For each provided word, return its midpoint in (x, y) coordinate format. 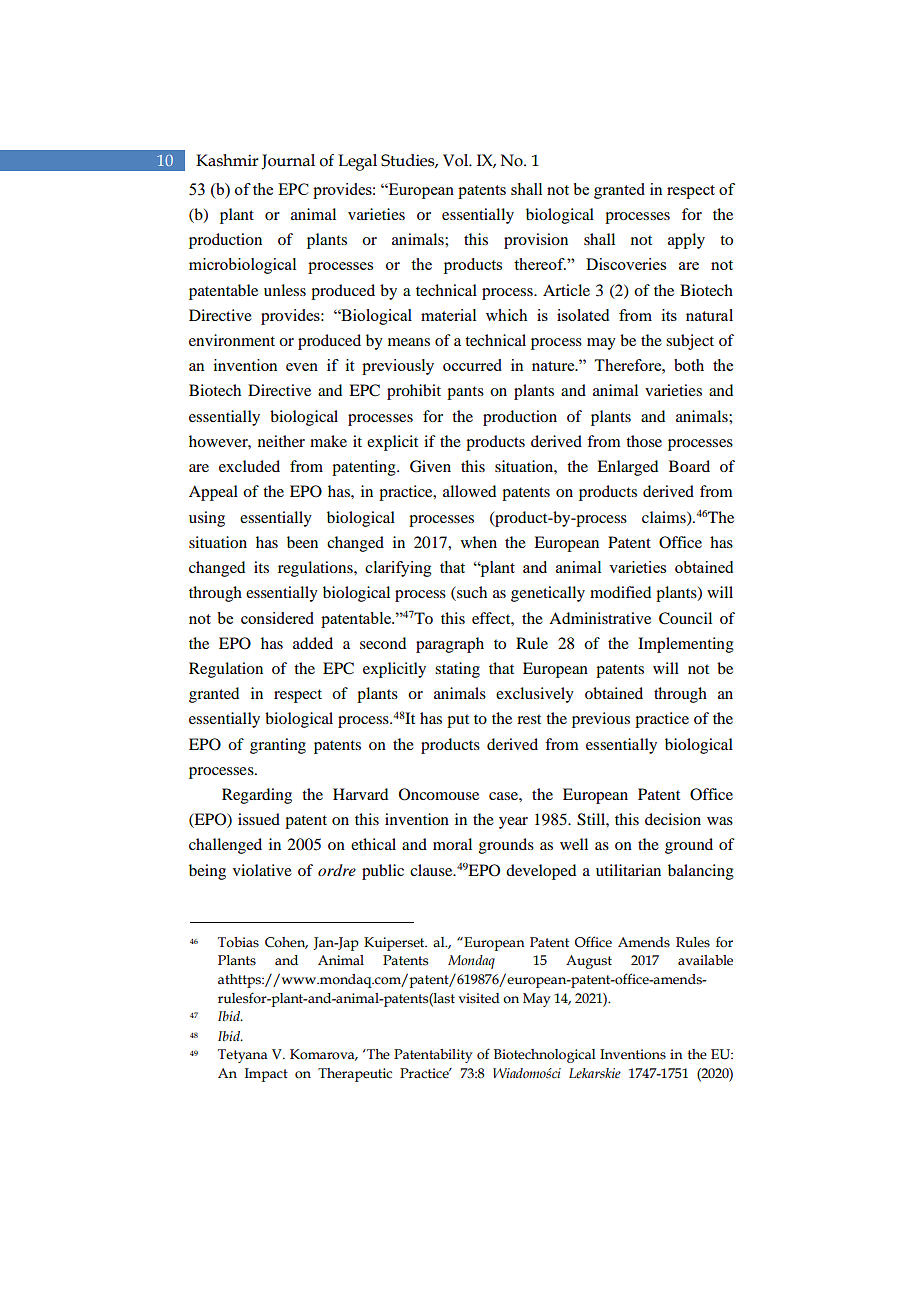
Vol (457, 160)
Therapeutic (355, 1075)
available (705, 960)
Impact (266, 1075)
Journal (288, 162)
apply (686, 241)
